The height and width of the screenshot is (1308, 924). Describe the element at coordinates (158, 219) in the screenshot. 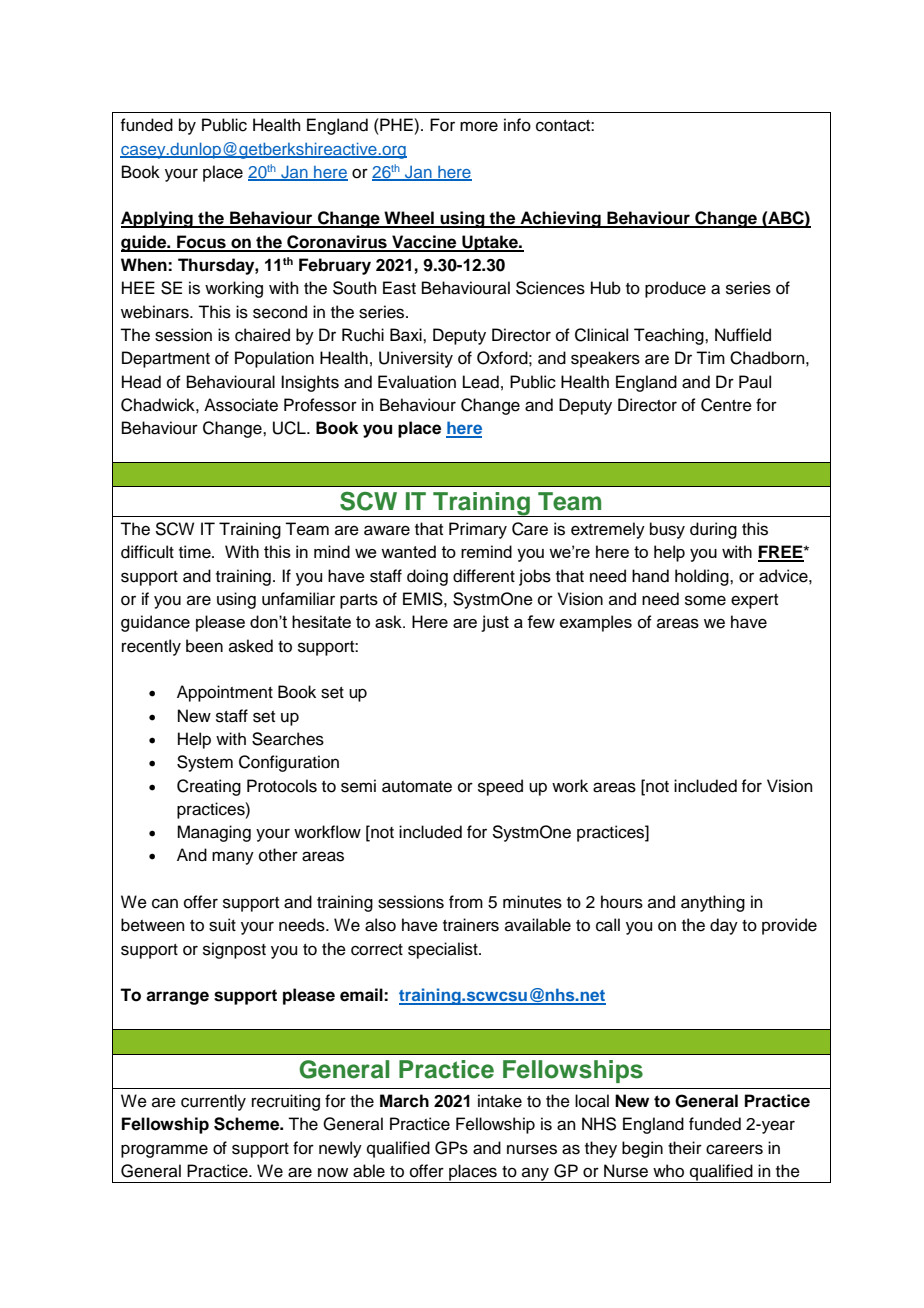

I see `Applying` at that location.
